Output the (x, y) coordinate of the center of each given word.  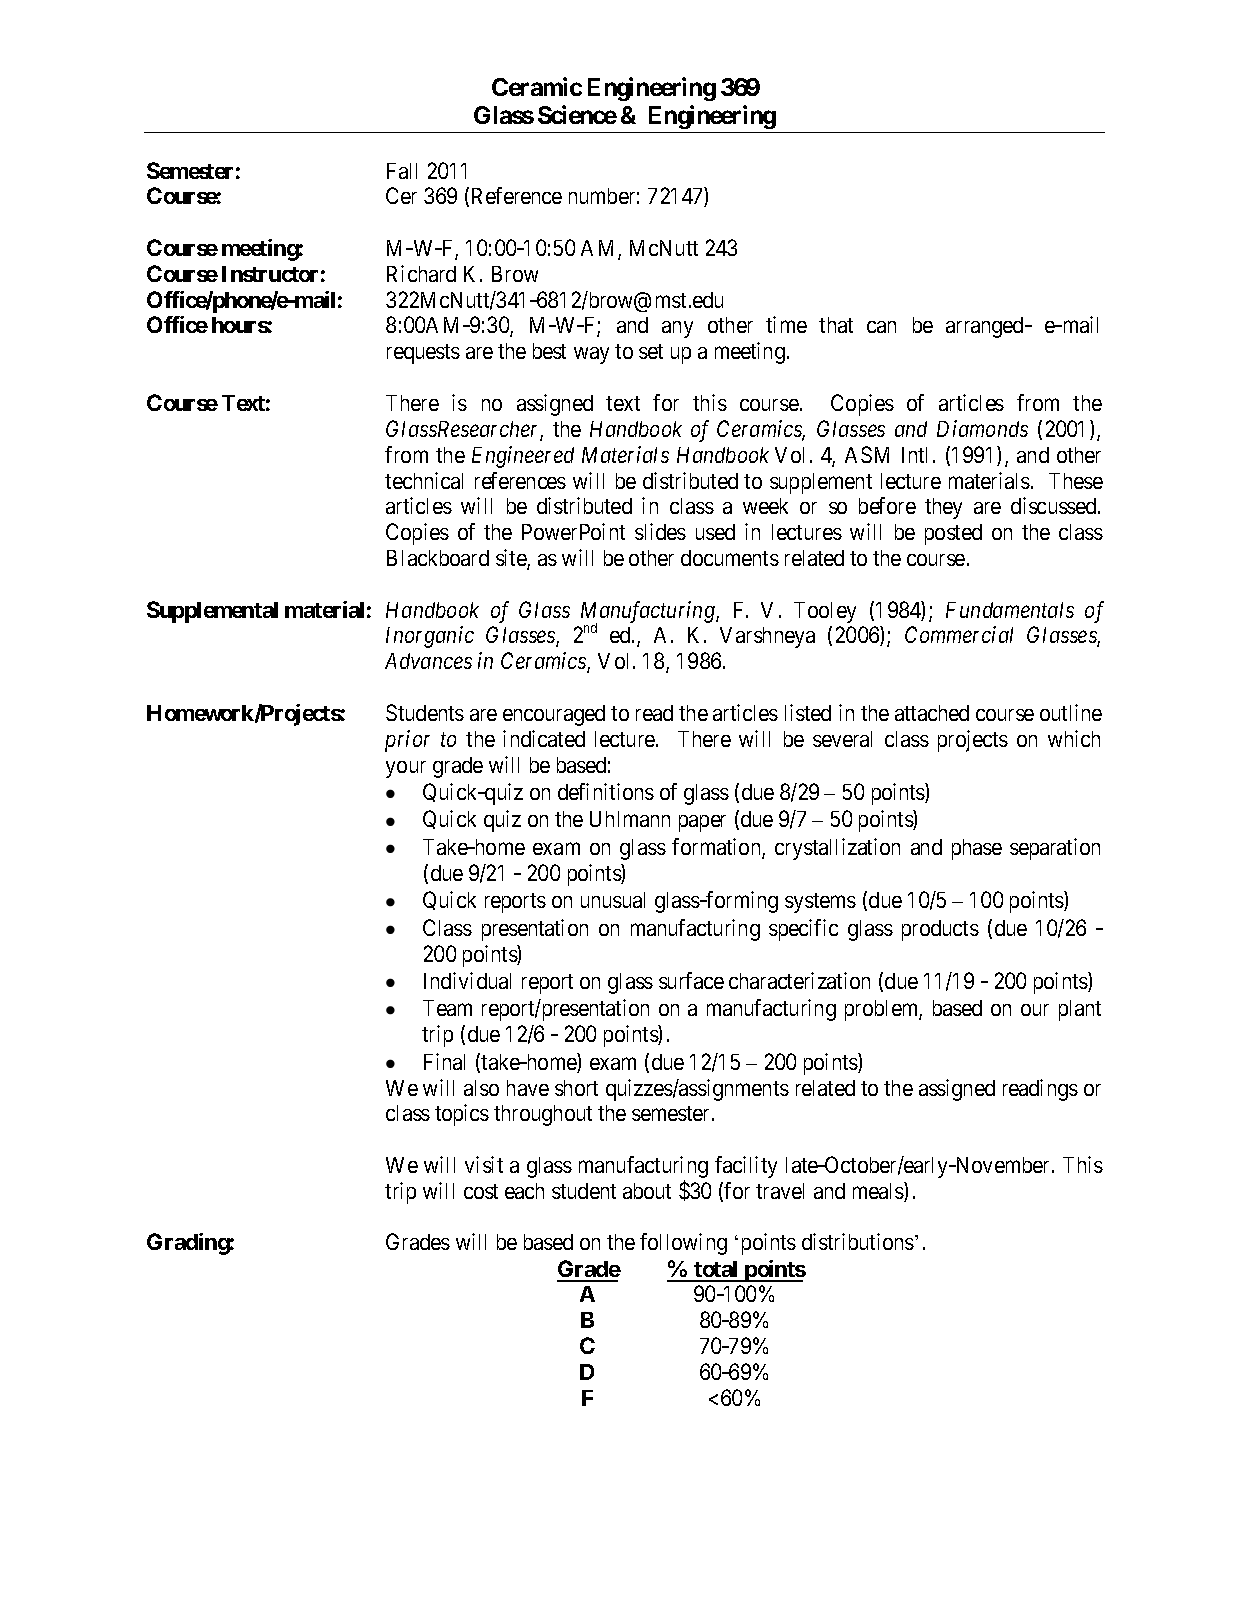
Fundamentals (1010, 610)
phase (977, 849)
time (786, 324)
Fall (402, 171)
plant (1080, 1010)
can (881, 327)
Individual (467, 980)
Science (577, 114)
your (406, 769)
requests (423, 354)
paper (702, 823)
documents (730, 558)
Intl (914, 455)
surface (691, 980)
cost (481, 1191)
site (512, 559)
